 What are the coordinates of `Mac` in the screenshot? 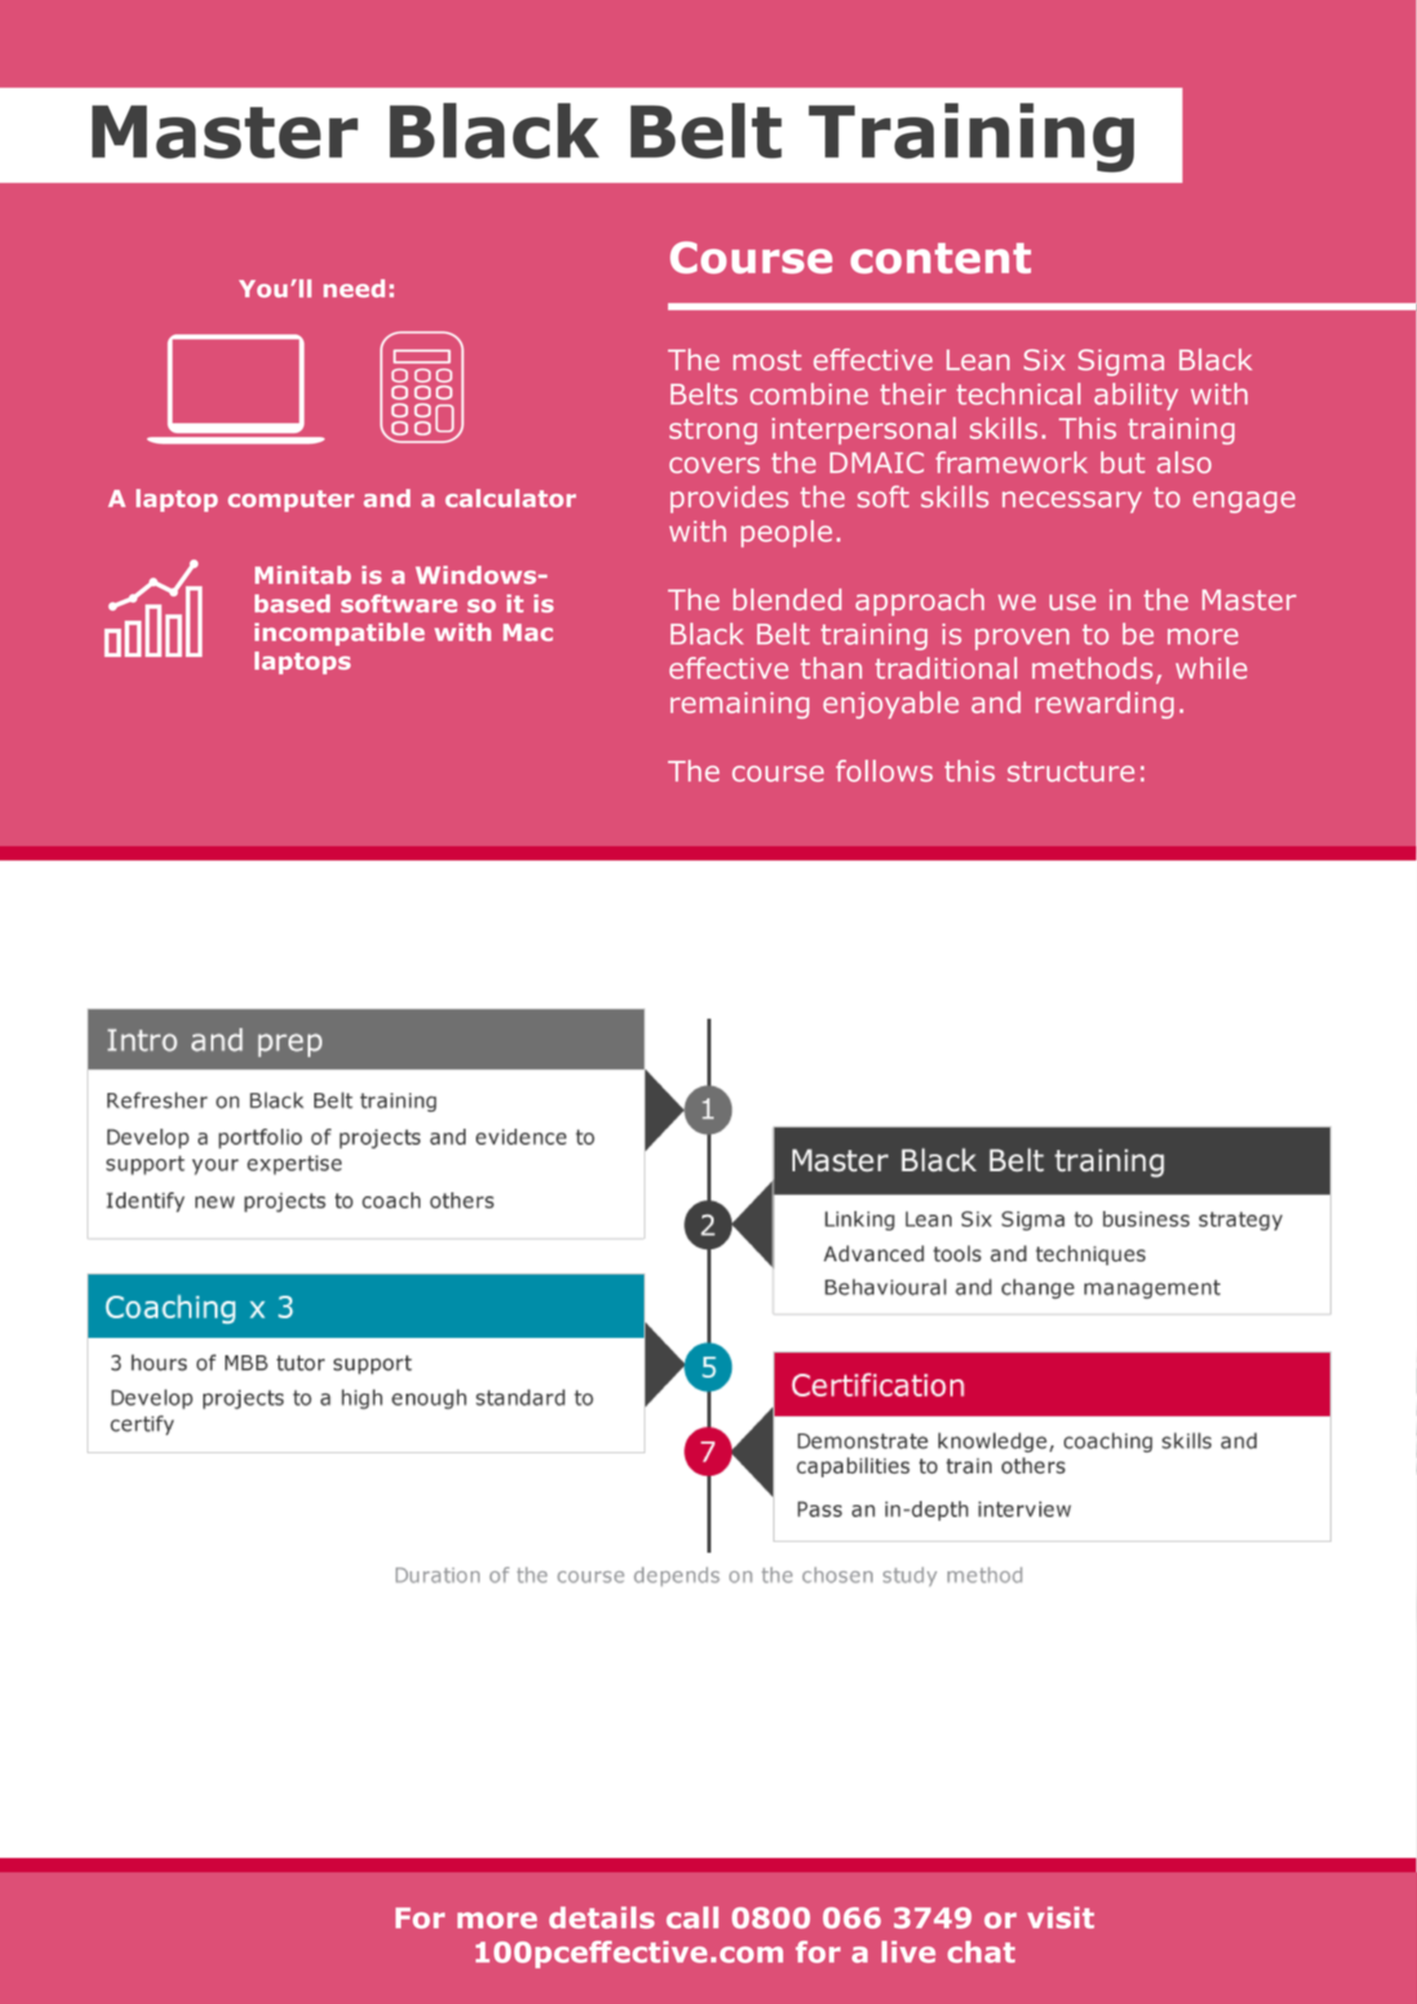 It's located at (528, 632).
